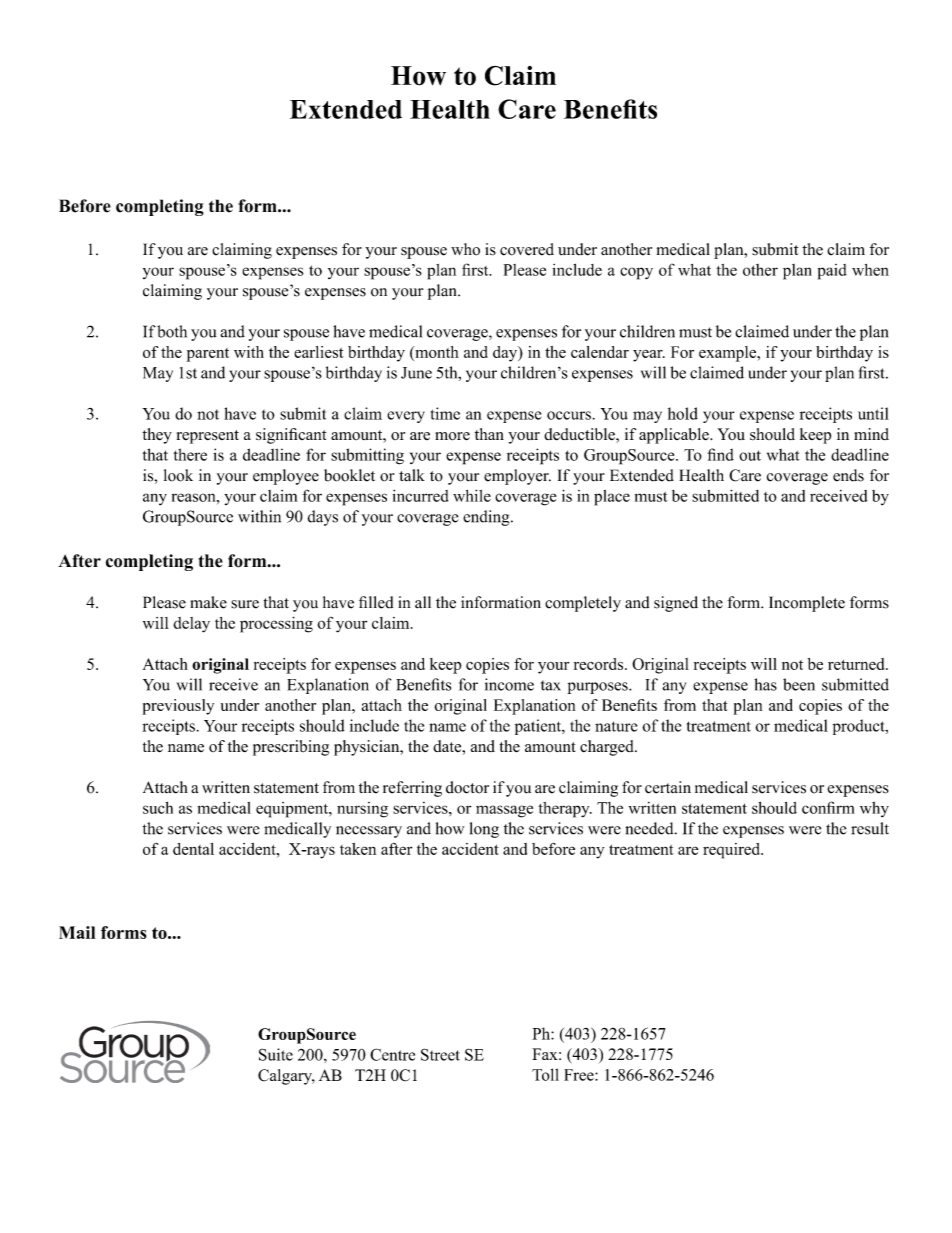  Describe the element at coordinates (440, 1054) in the screenshot. I see `Street` at that location.
